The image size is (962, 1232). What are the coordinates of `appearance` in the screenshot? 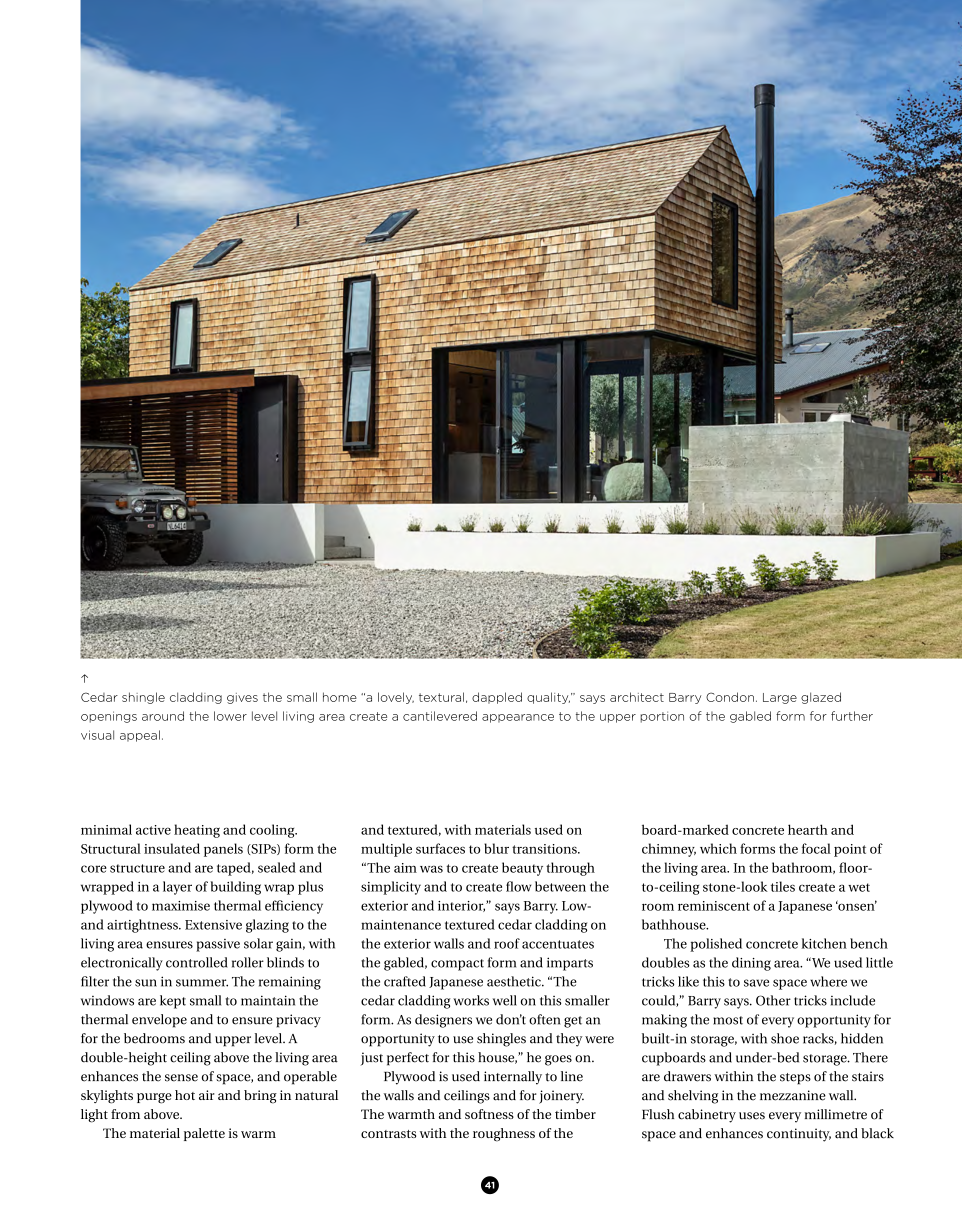 It's located at (518, 718).
